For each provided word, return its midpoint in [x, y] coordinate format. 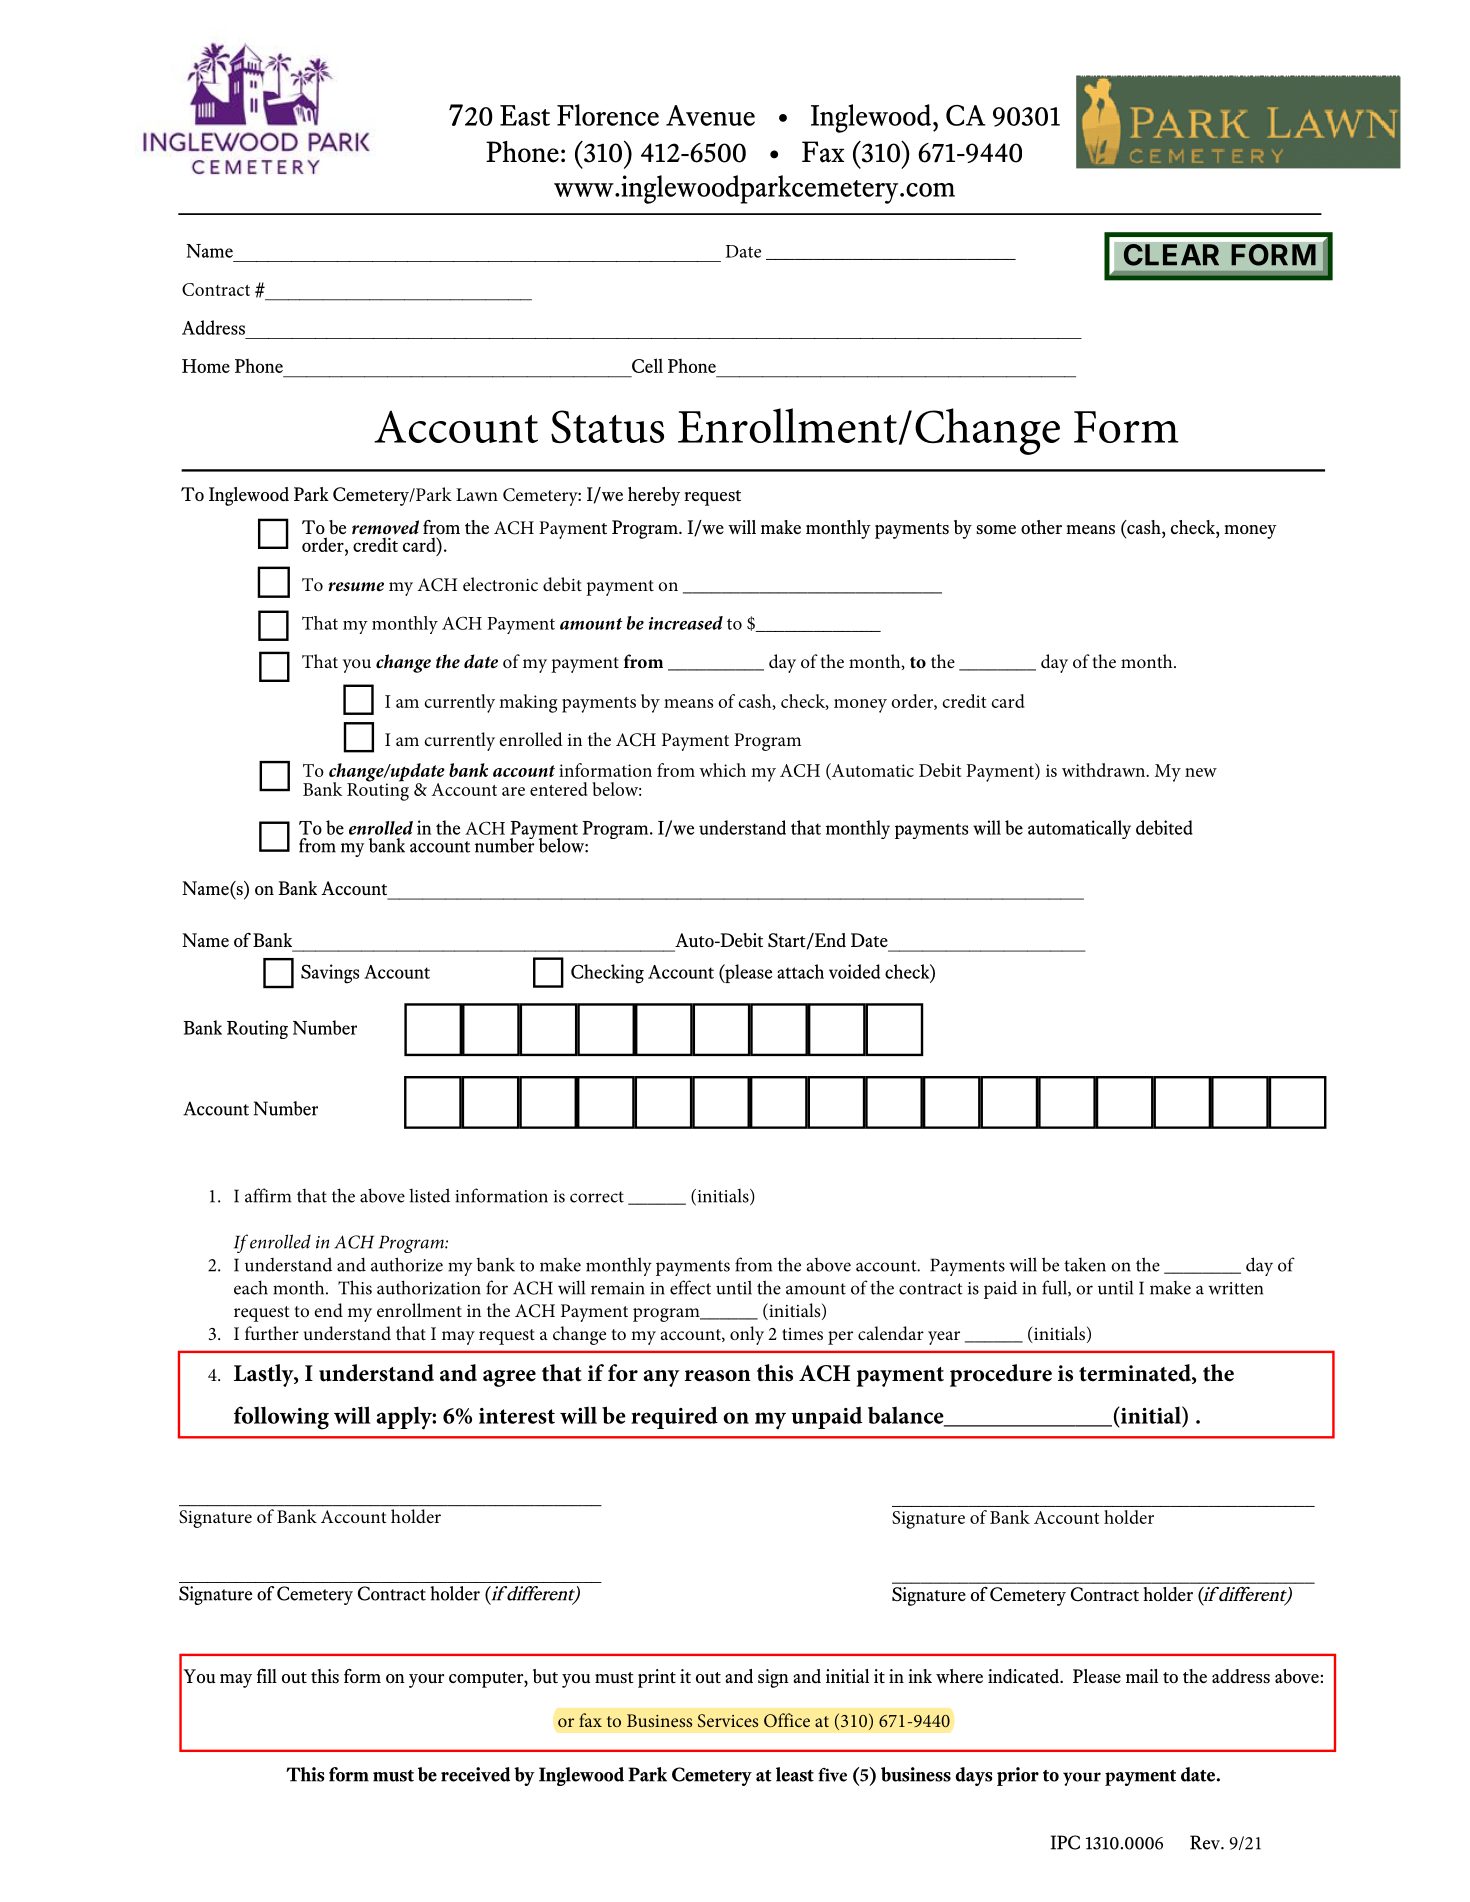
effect [690, 1287]
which [723, 770]
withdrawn [1105, 770]
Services [728, 1720]
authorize [407, 1264]
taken [1085, 1265]
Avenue [710, 115]
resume [356, 587]
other [1041, 527]
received [475, 1774]
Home [206, 366]
